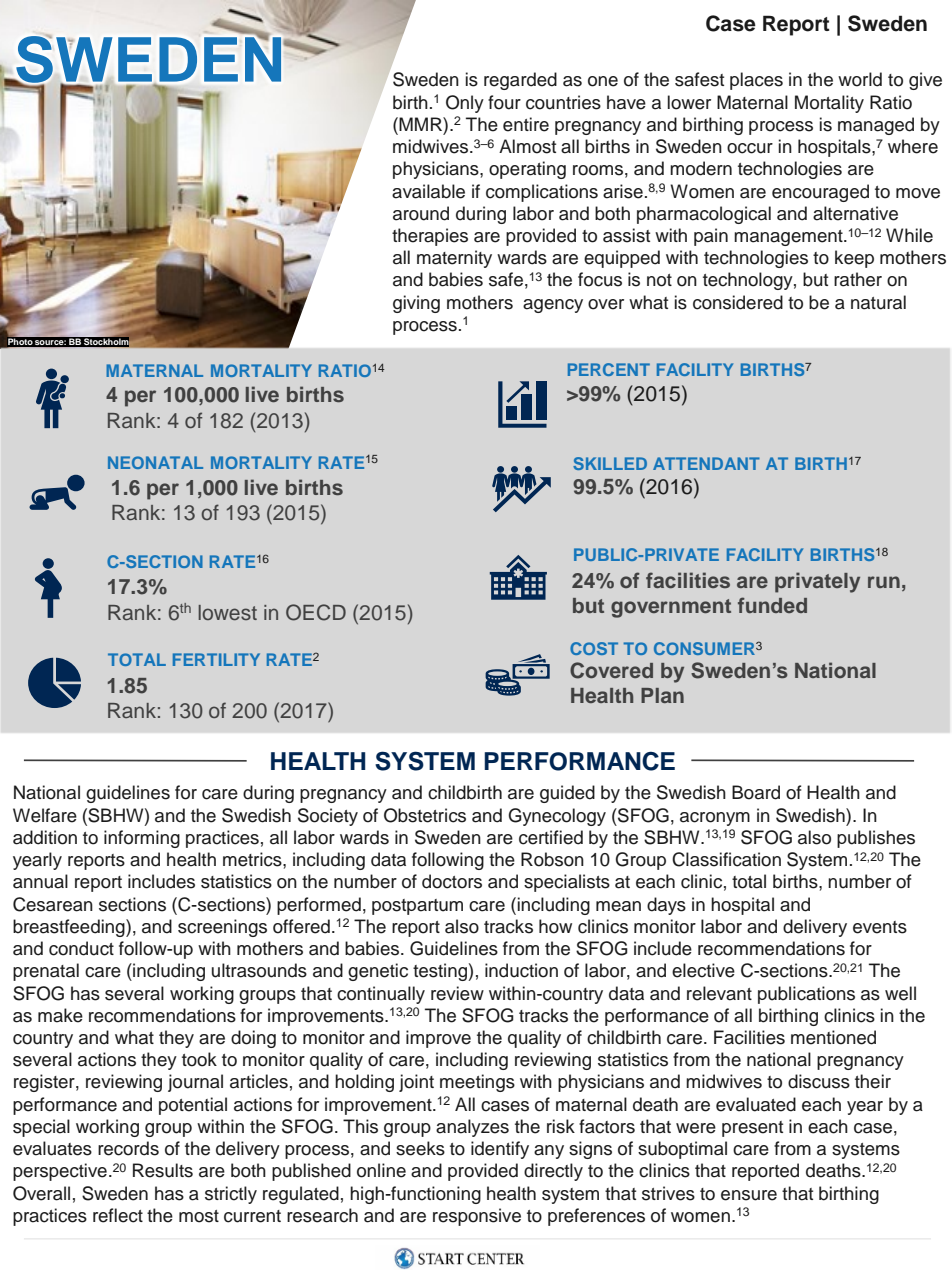 The height and width of the screenshot is (1270, 952). I want to click on informing, so click(142, 839).
